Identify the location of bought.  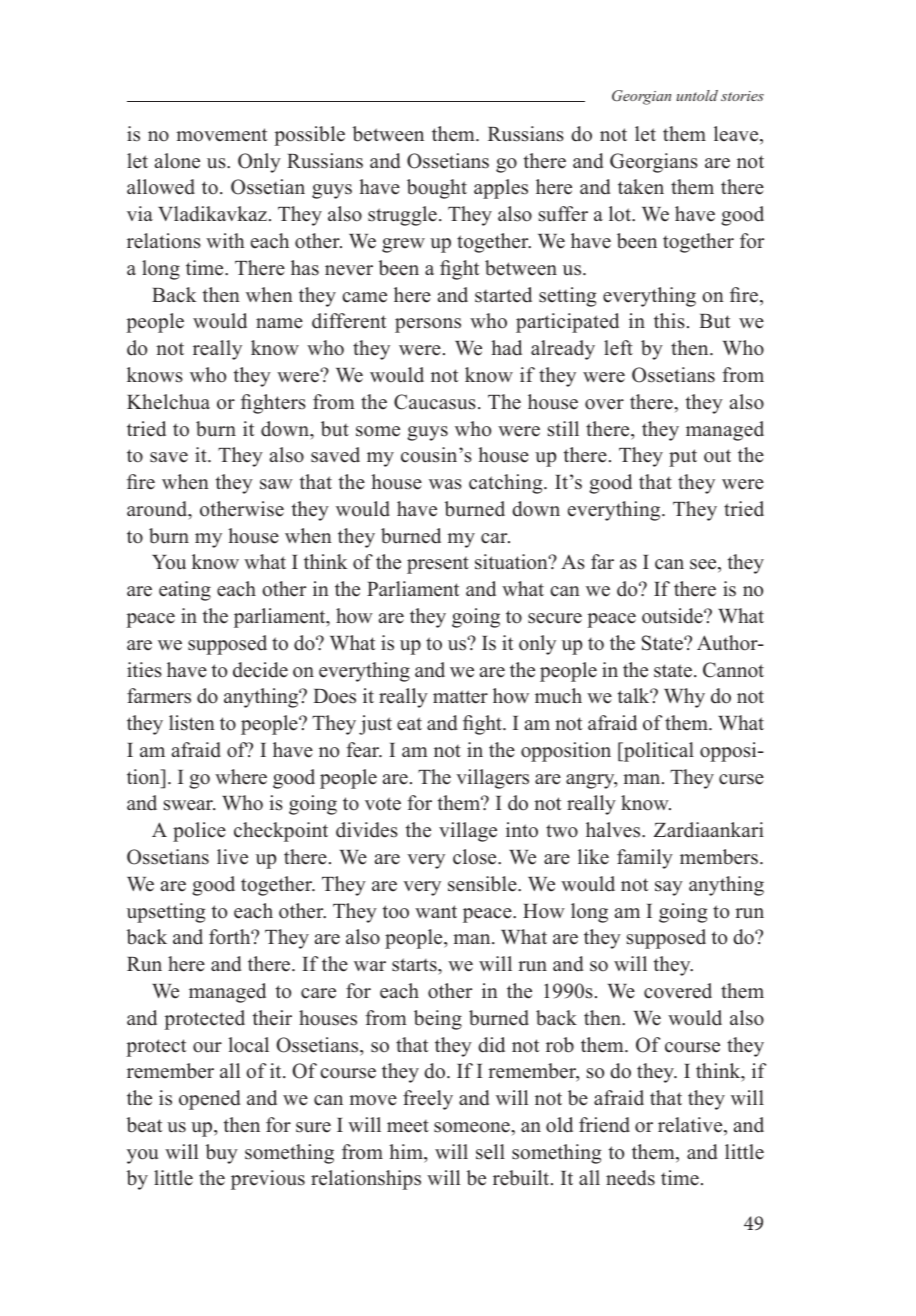
(437, 189).
